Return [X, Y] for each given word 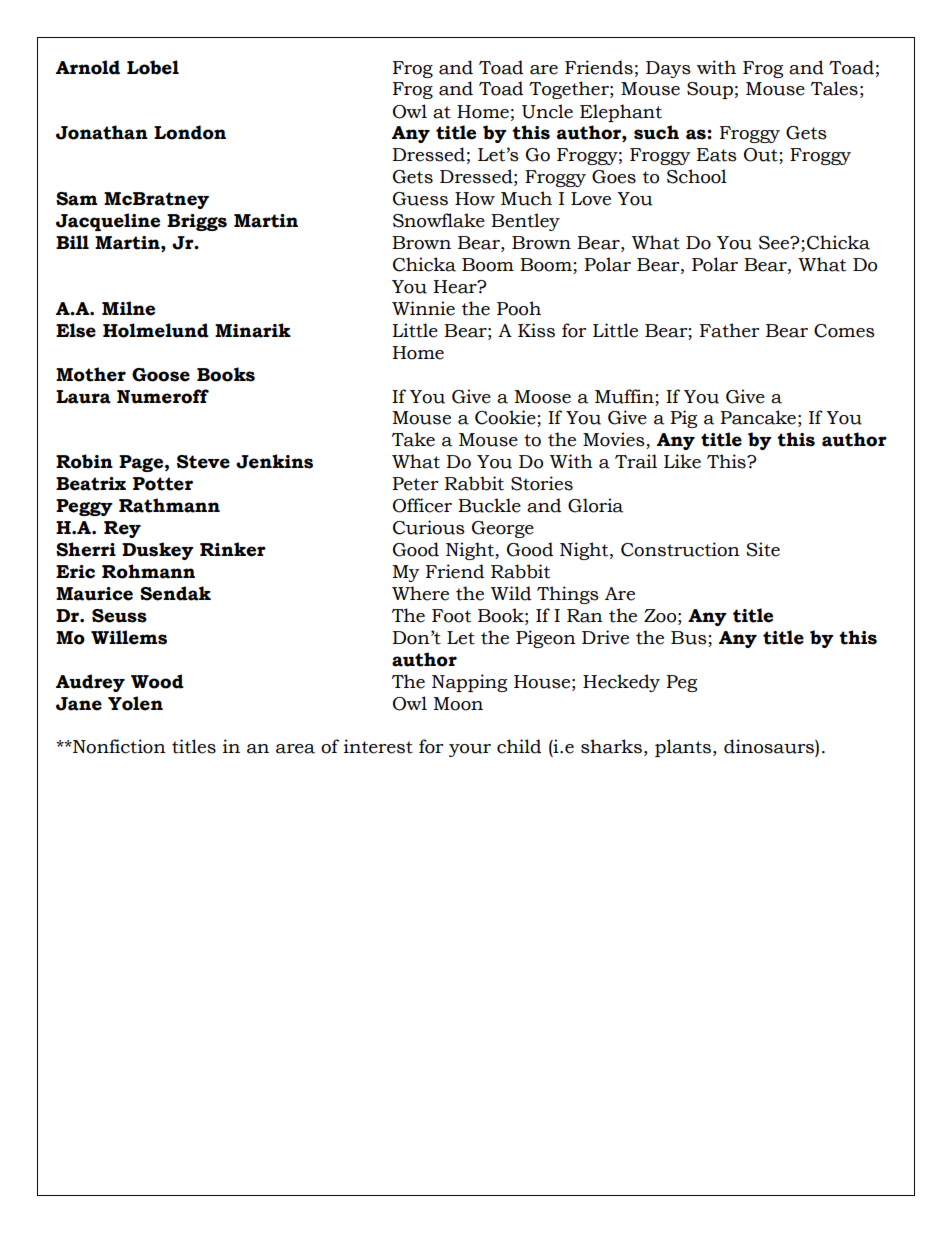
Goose [161, 375]
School [697, 176]
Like [682, 461]
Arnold [88, 67]
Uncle [547, 111]
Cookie [506, 418]
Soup [710, 90]
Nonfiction [118, 746]
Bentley [525, 222]
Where [420, 593]
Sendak [175, 593]
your [470, 750]
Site [763, 549]
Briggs [197, 222]
